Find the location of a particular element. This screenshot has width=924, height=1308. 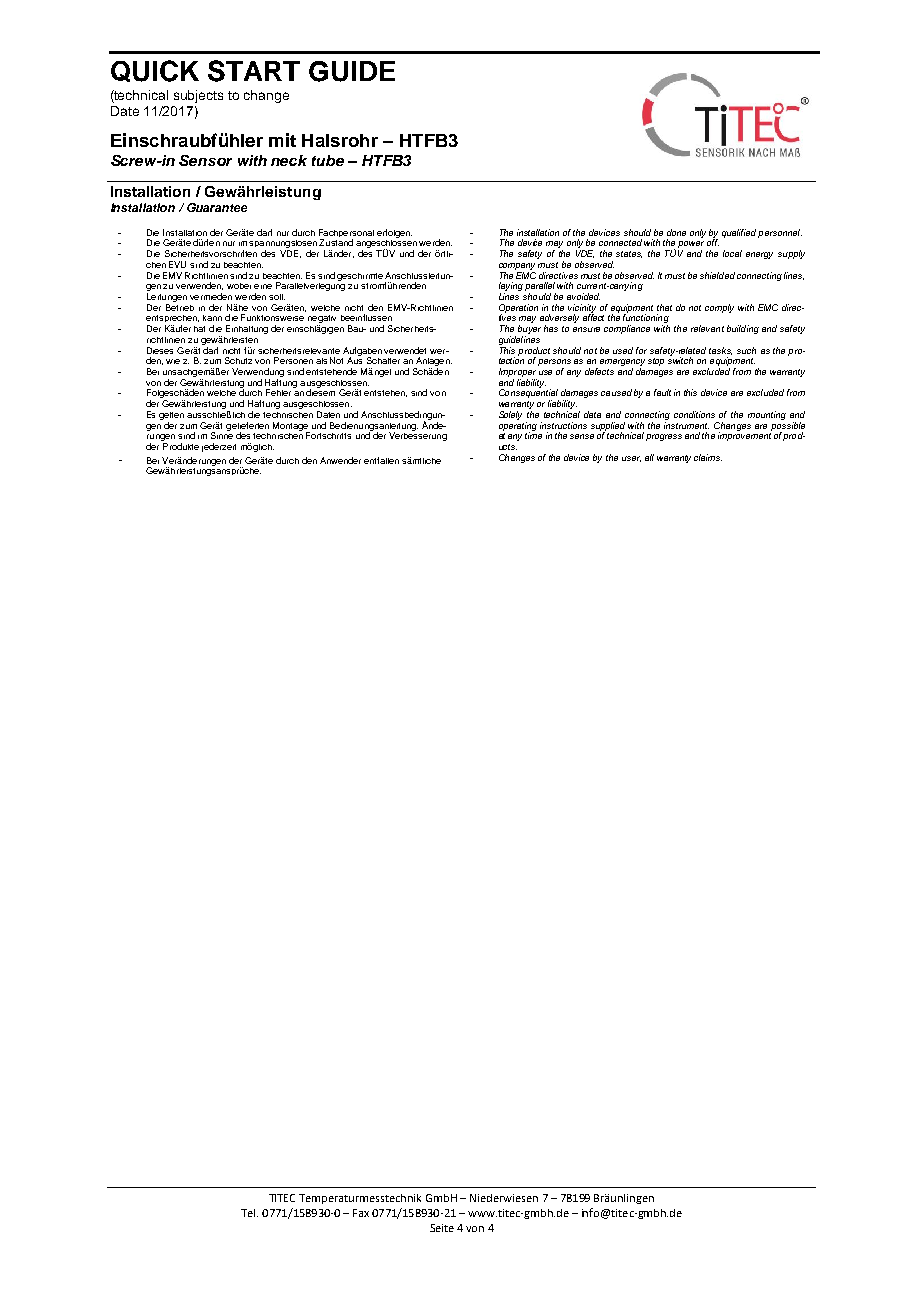

subjects is located at coordinates (198, 96).
